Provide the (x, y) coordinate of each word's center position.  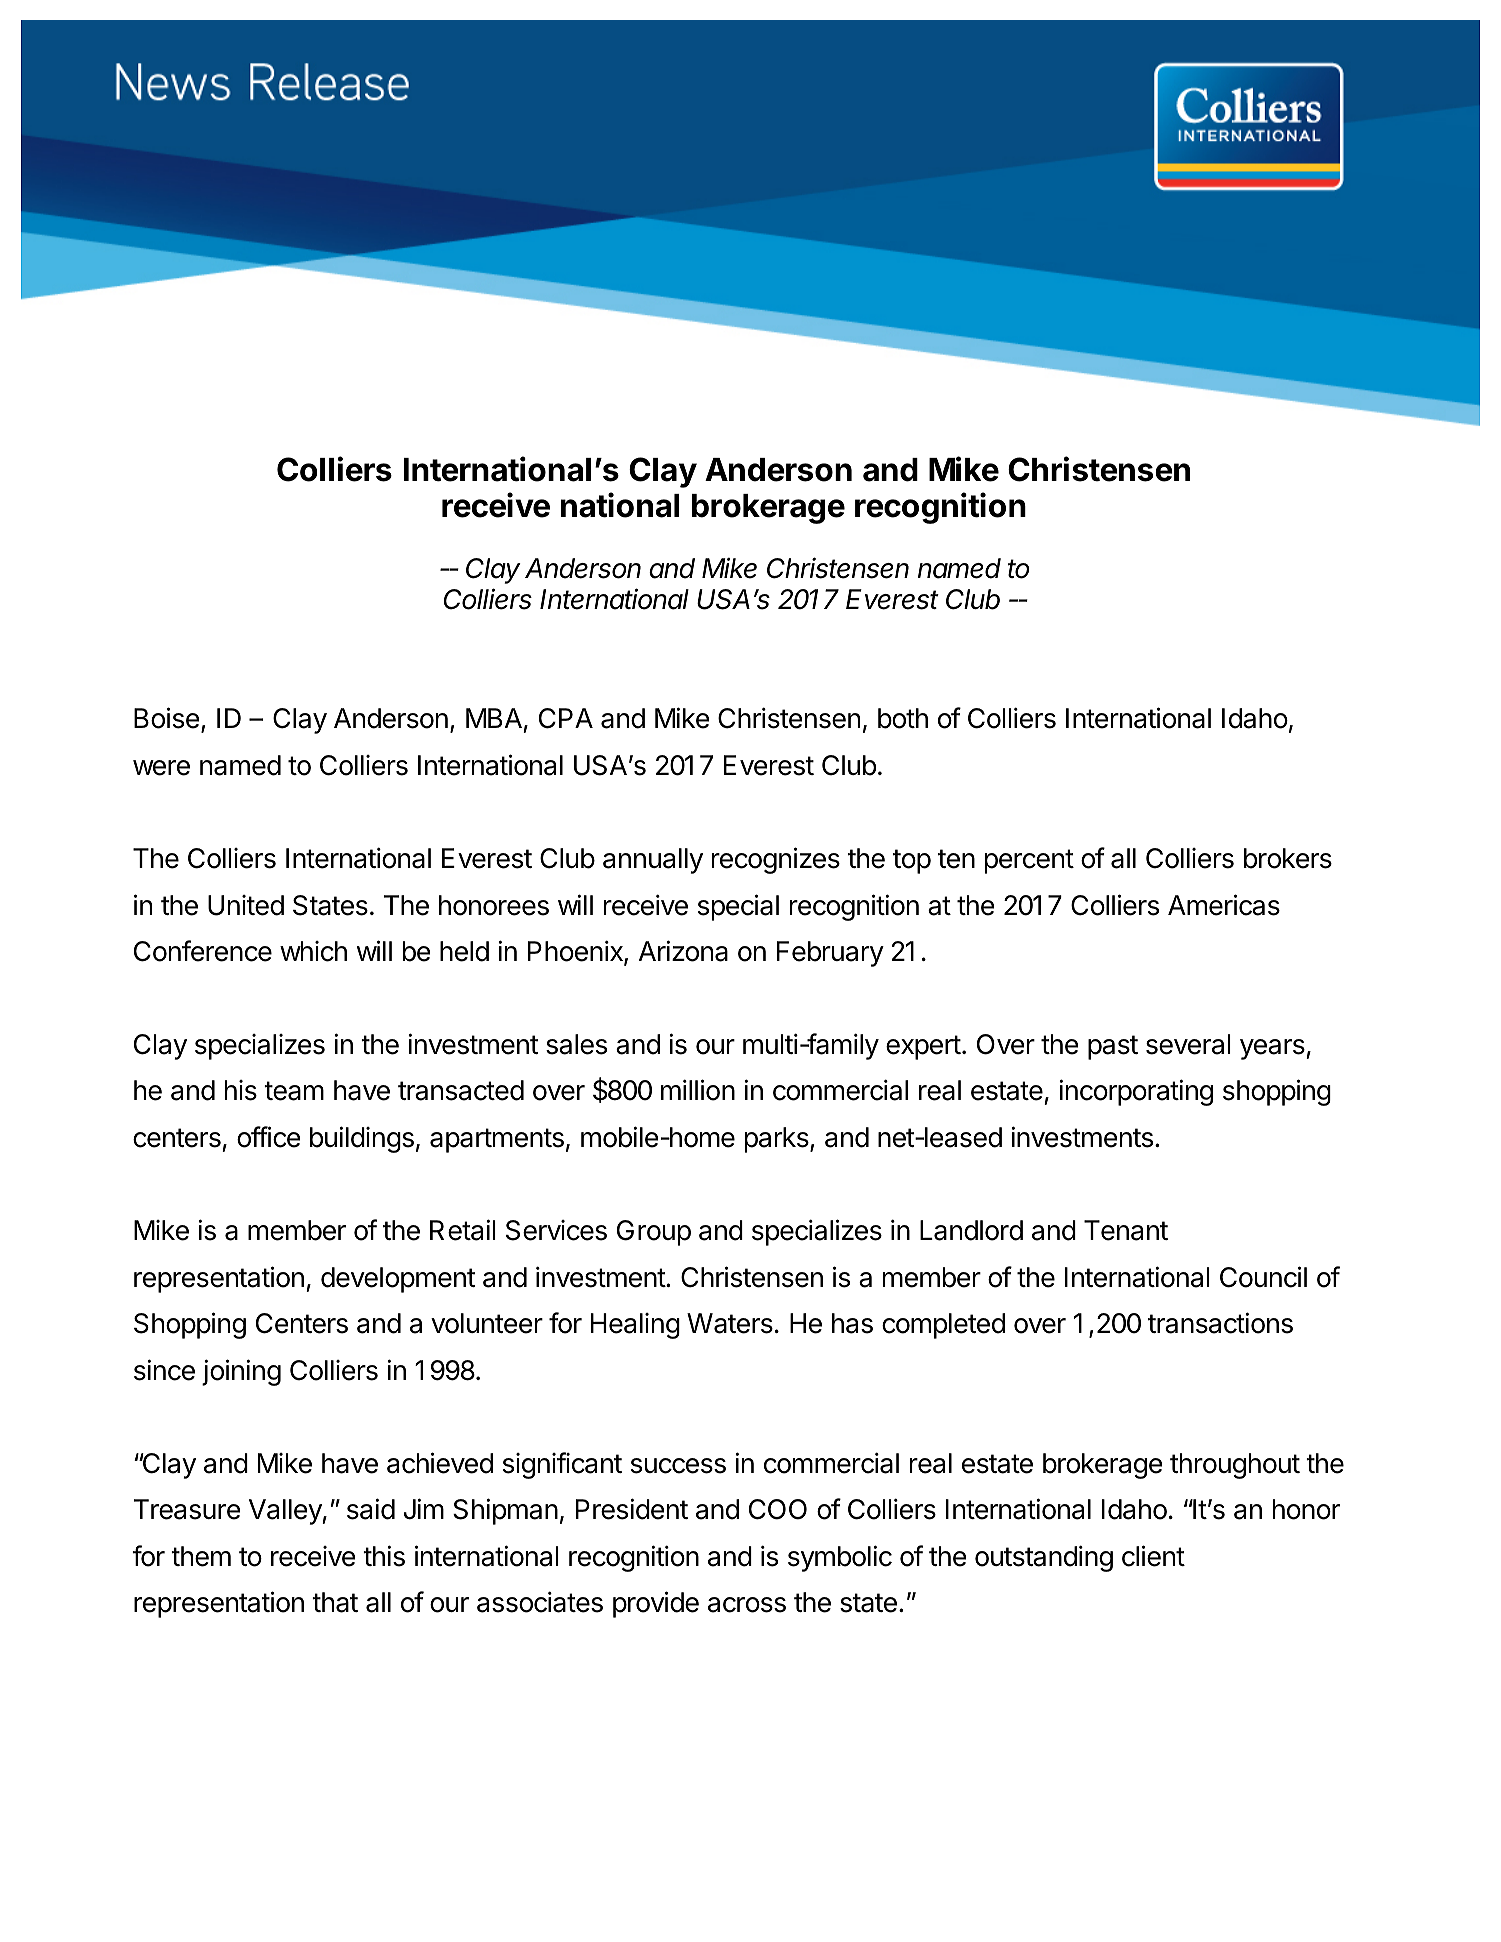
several (1188, 1044)
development (398, 1280)
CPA (566, 718)
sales (576, 1044)
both (903, 718)
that (335, 1602)
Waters (730, 1323)
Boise (167, 718)
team (294, 1091)
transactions (1220, 1323)
